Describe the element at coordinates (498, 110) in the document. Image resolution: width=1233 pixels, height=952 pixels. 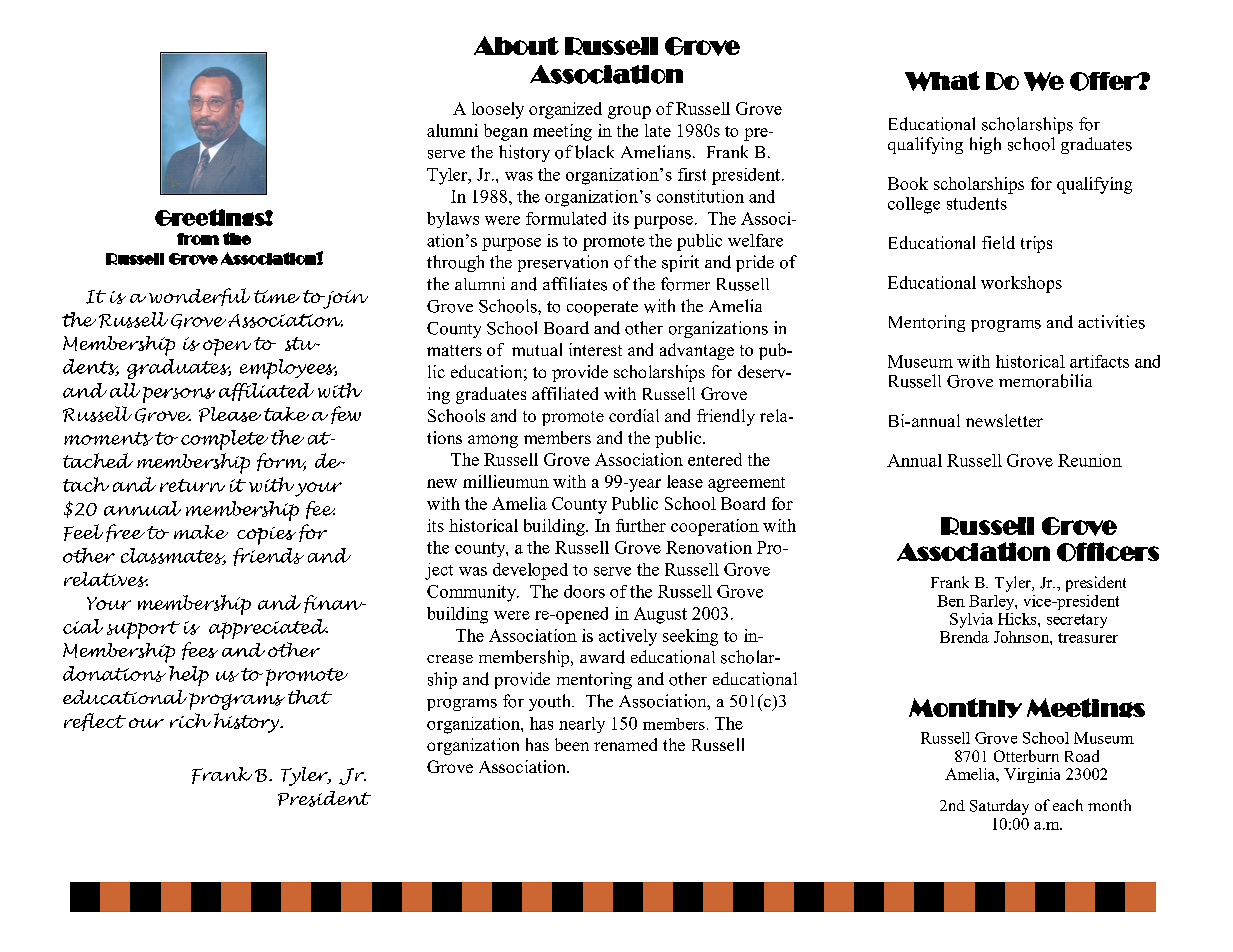
I see `loosely` at that location.
